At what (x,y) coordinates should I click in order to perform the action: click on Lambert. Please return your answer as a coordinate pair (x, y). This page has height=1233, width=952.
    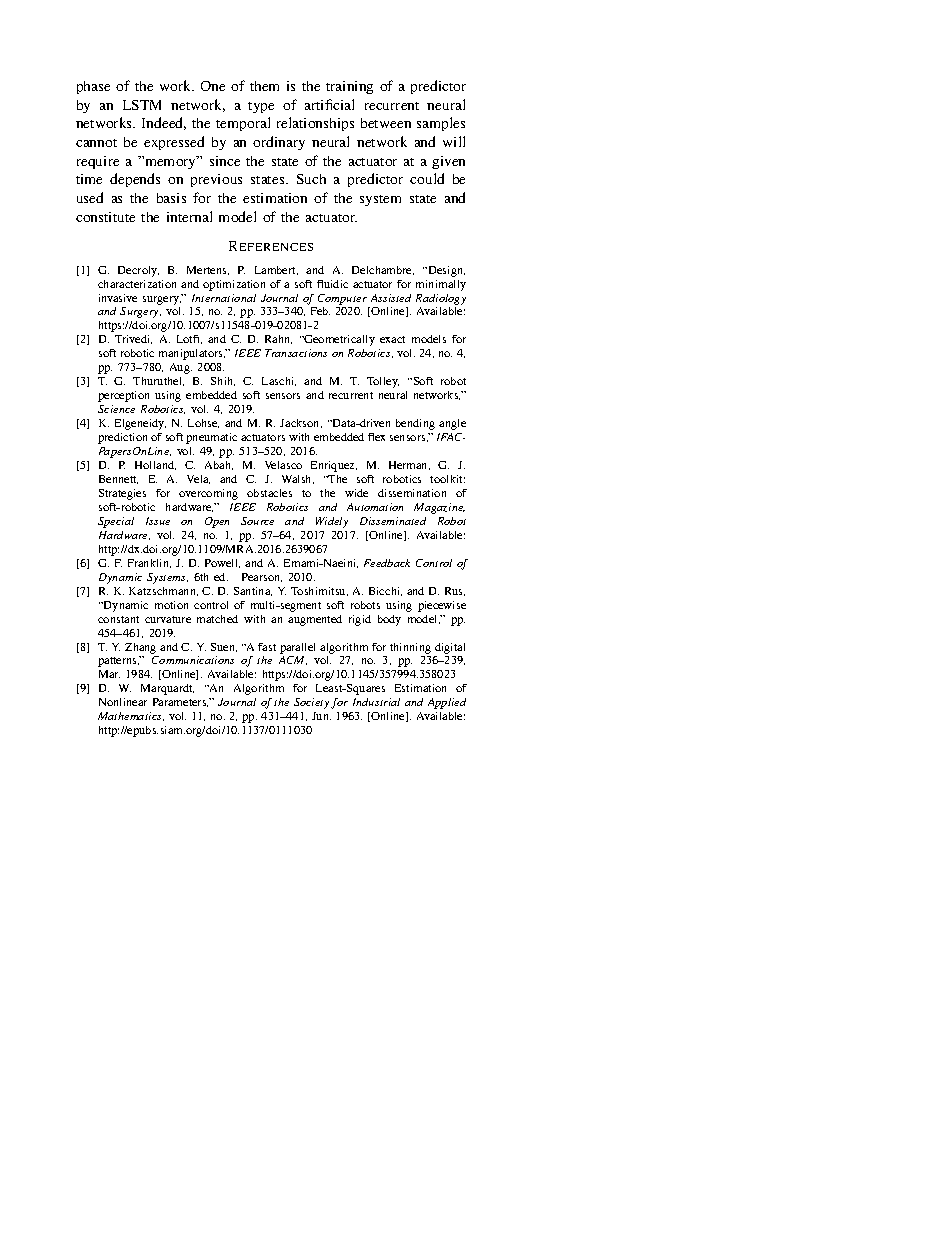
    Looking at the image, I should click on (276, 270).
